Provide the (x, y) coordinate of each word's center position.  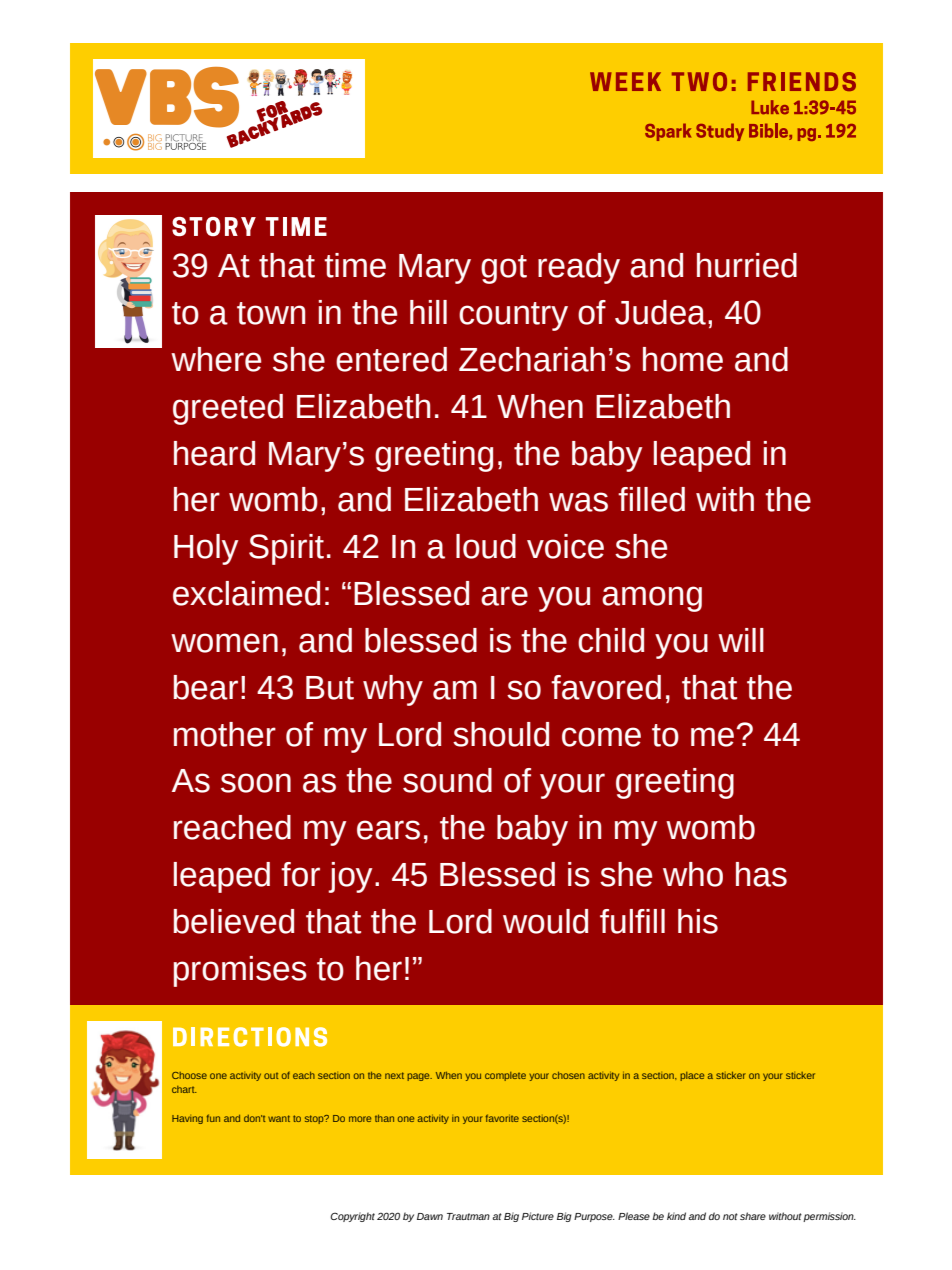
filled (651, 499)
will (741, 640)
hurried (747, 265)
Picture (538, 1216)
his (698, 921)
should (501, 734)
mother (225, 734)
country (513, 316)
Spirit (286, 549)
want (279, 1118)
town (271, 313)
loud (486, 546)
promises (240, 971)
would (545, 921)
